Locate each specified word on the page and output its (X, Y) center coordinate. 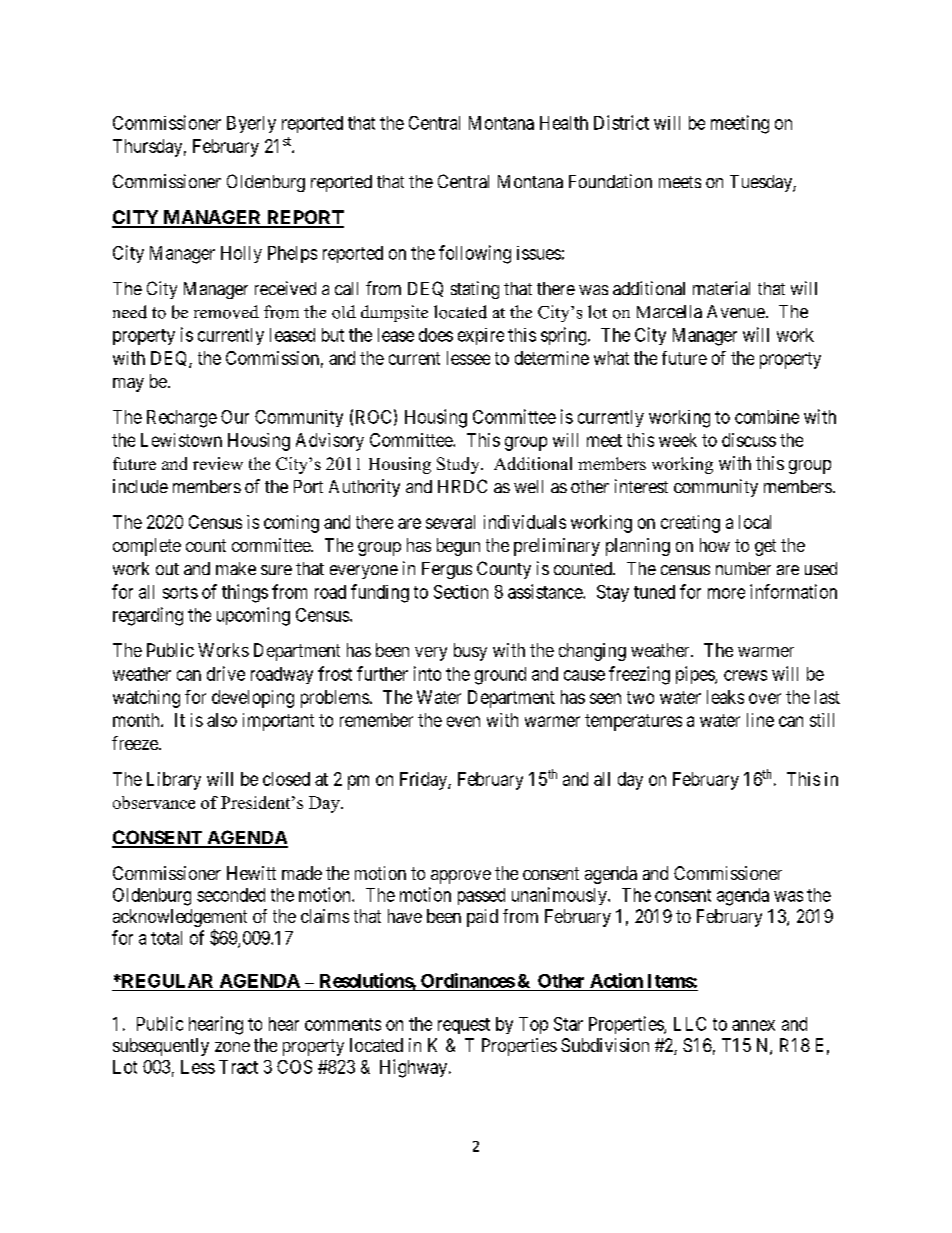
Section (461, 592)
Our (235, 417)
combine (767, 417)
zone (232, 1047)
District (621, 122)
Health (564, 123)
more (726, 593)
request (464, 1026)
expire (481, 336)
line (760, 720)
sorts (180, 592)
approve (461, 877)
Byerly (251, 124)
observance (154, 802)
